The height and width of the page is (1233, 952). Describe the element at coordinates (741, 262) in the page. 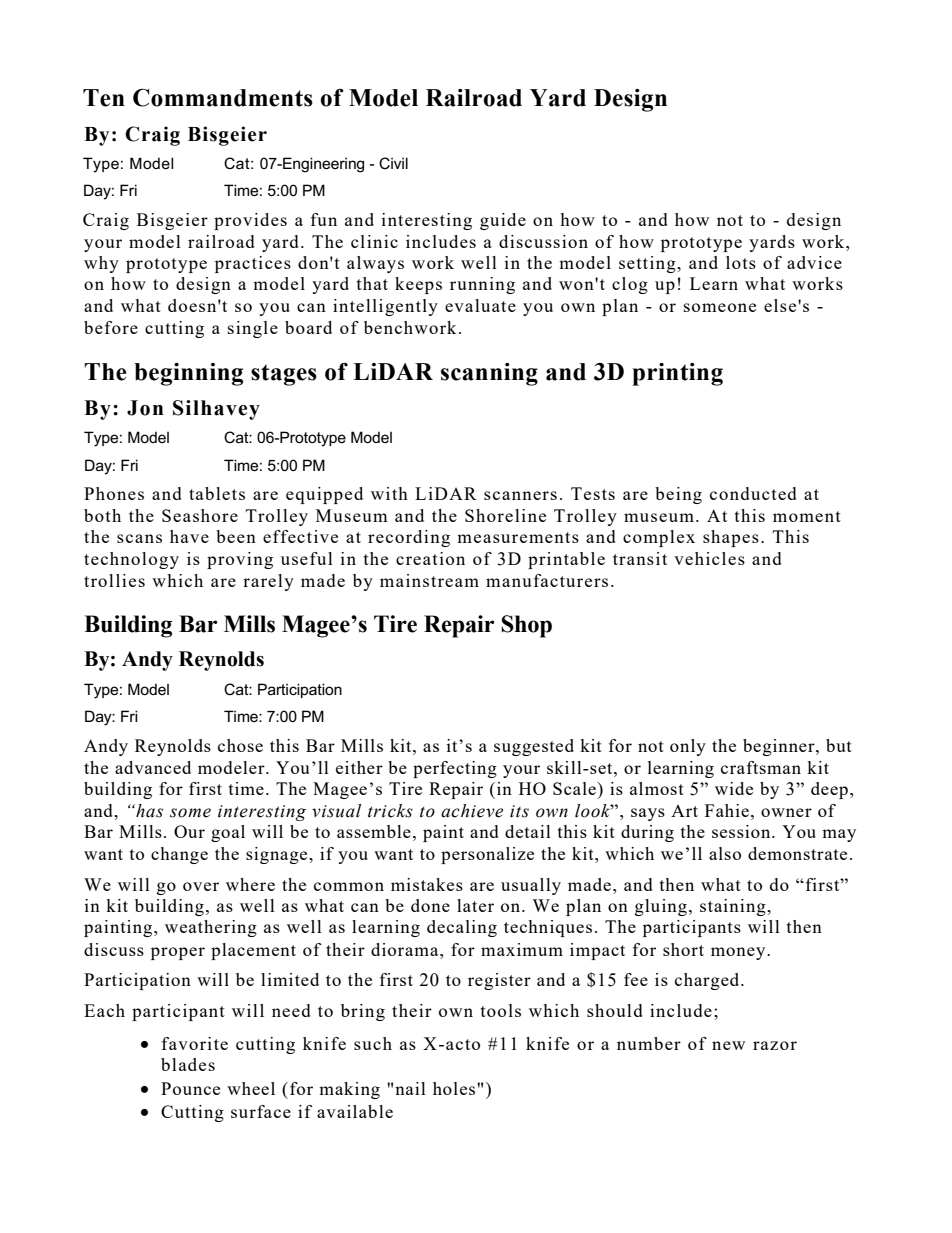

I see `lots` at that location.
